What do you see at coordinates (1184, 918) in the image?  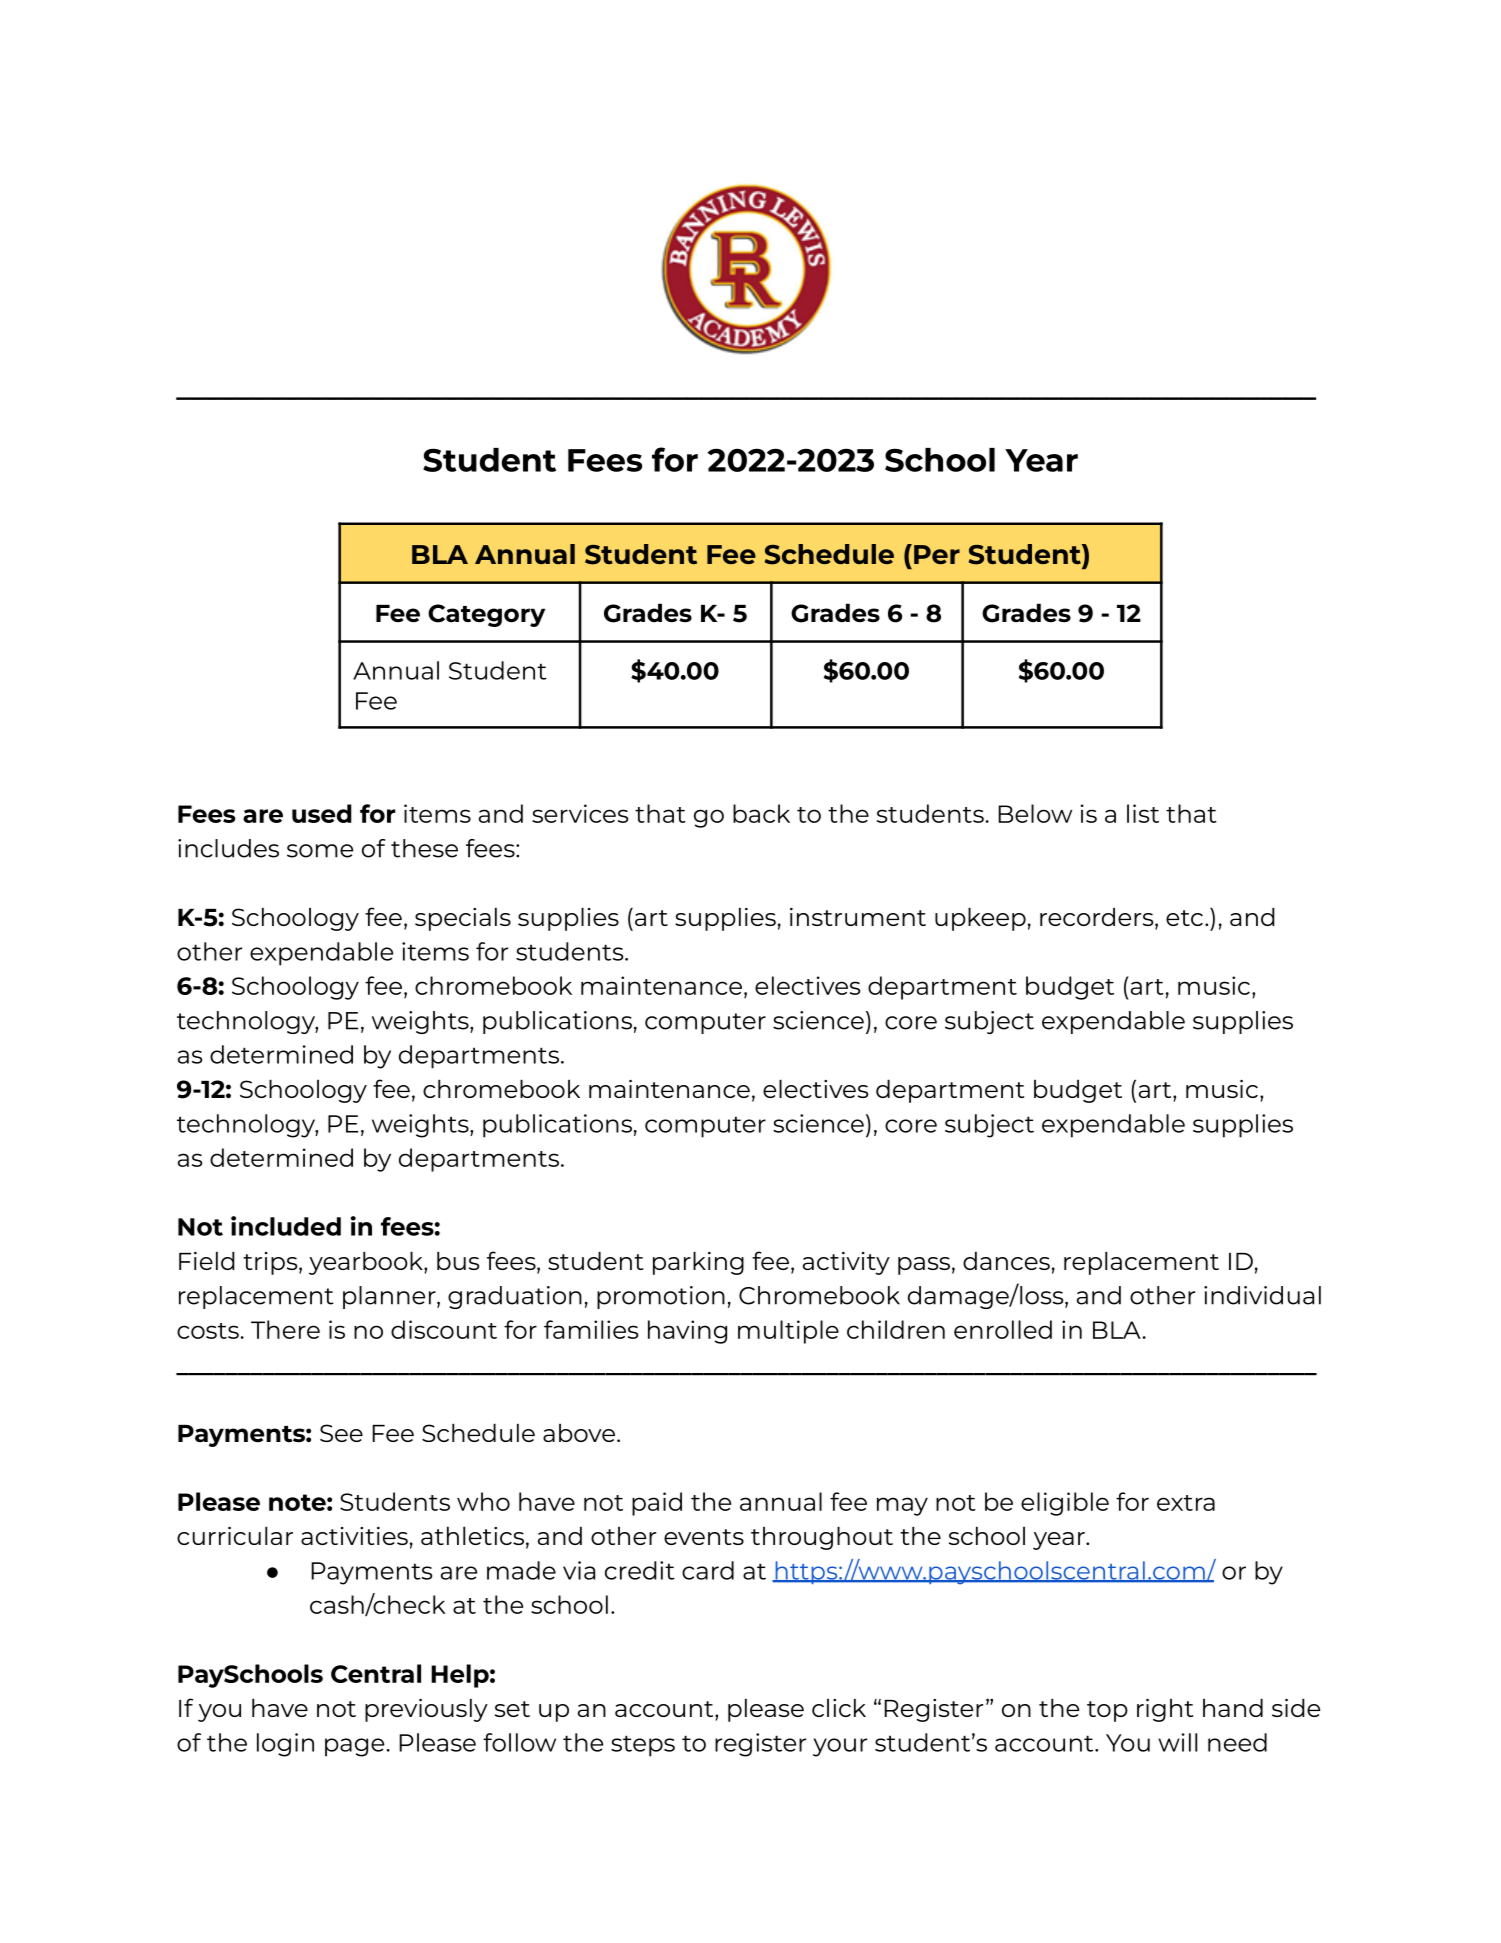 I see `etc` at bounding box center [1184, 918].
